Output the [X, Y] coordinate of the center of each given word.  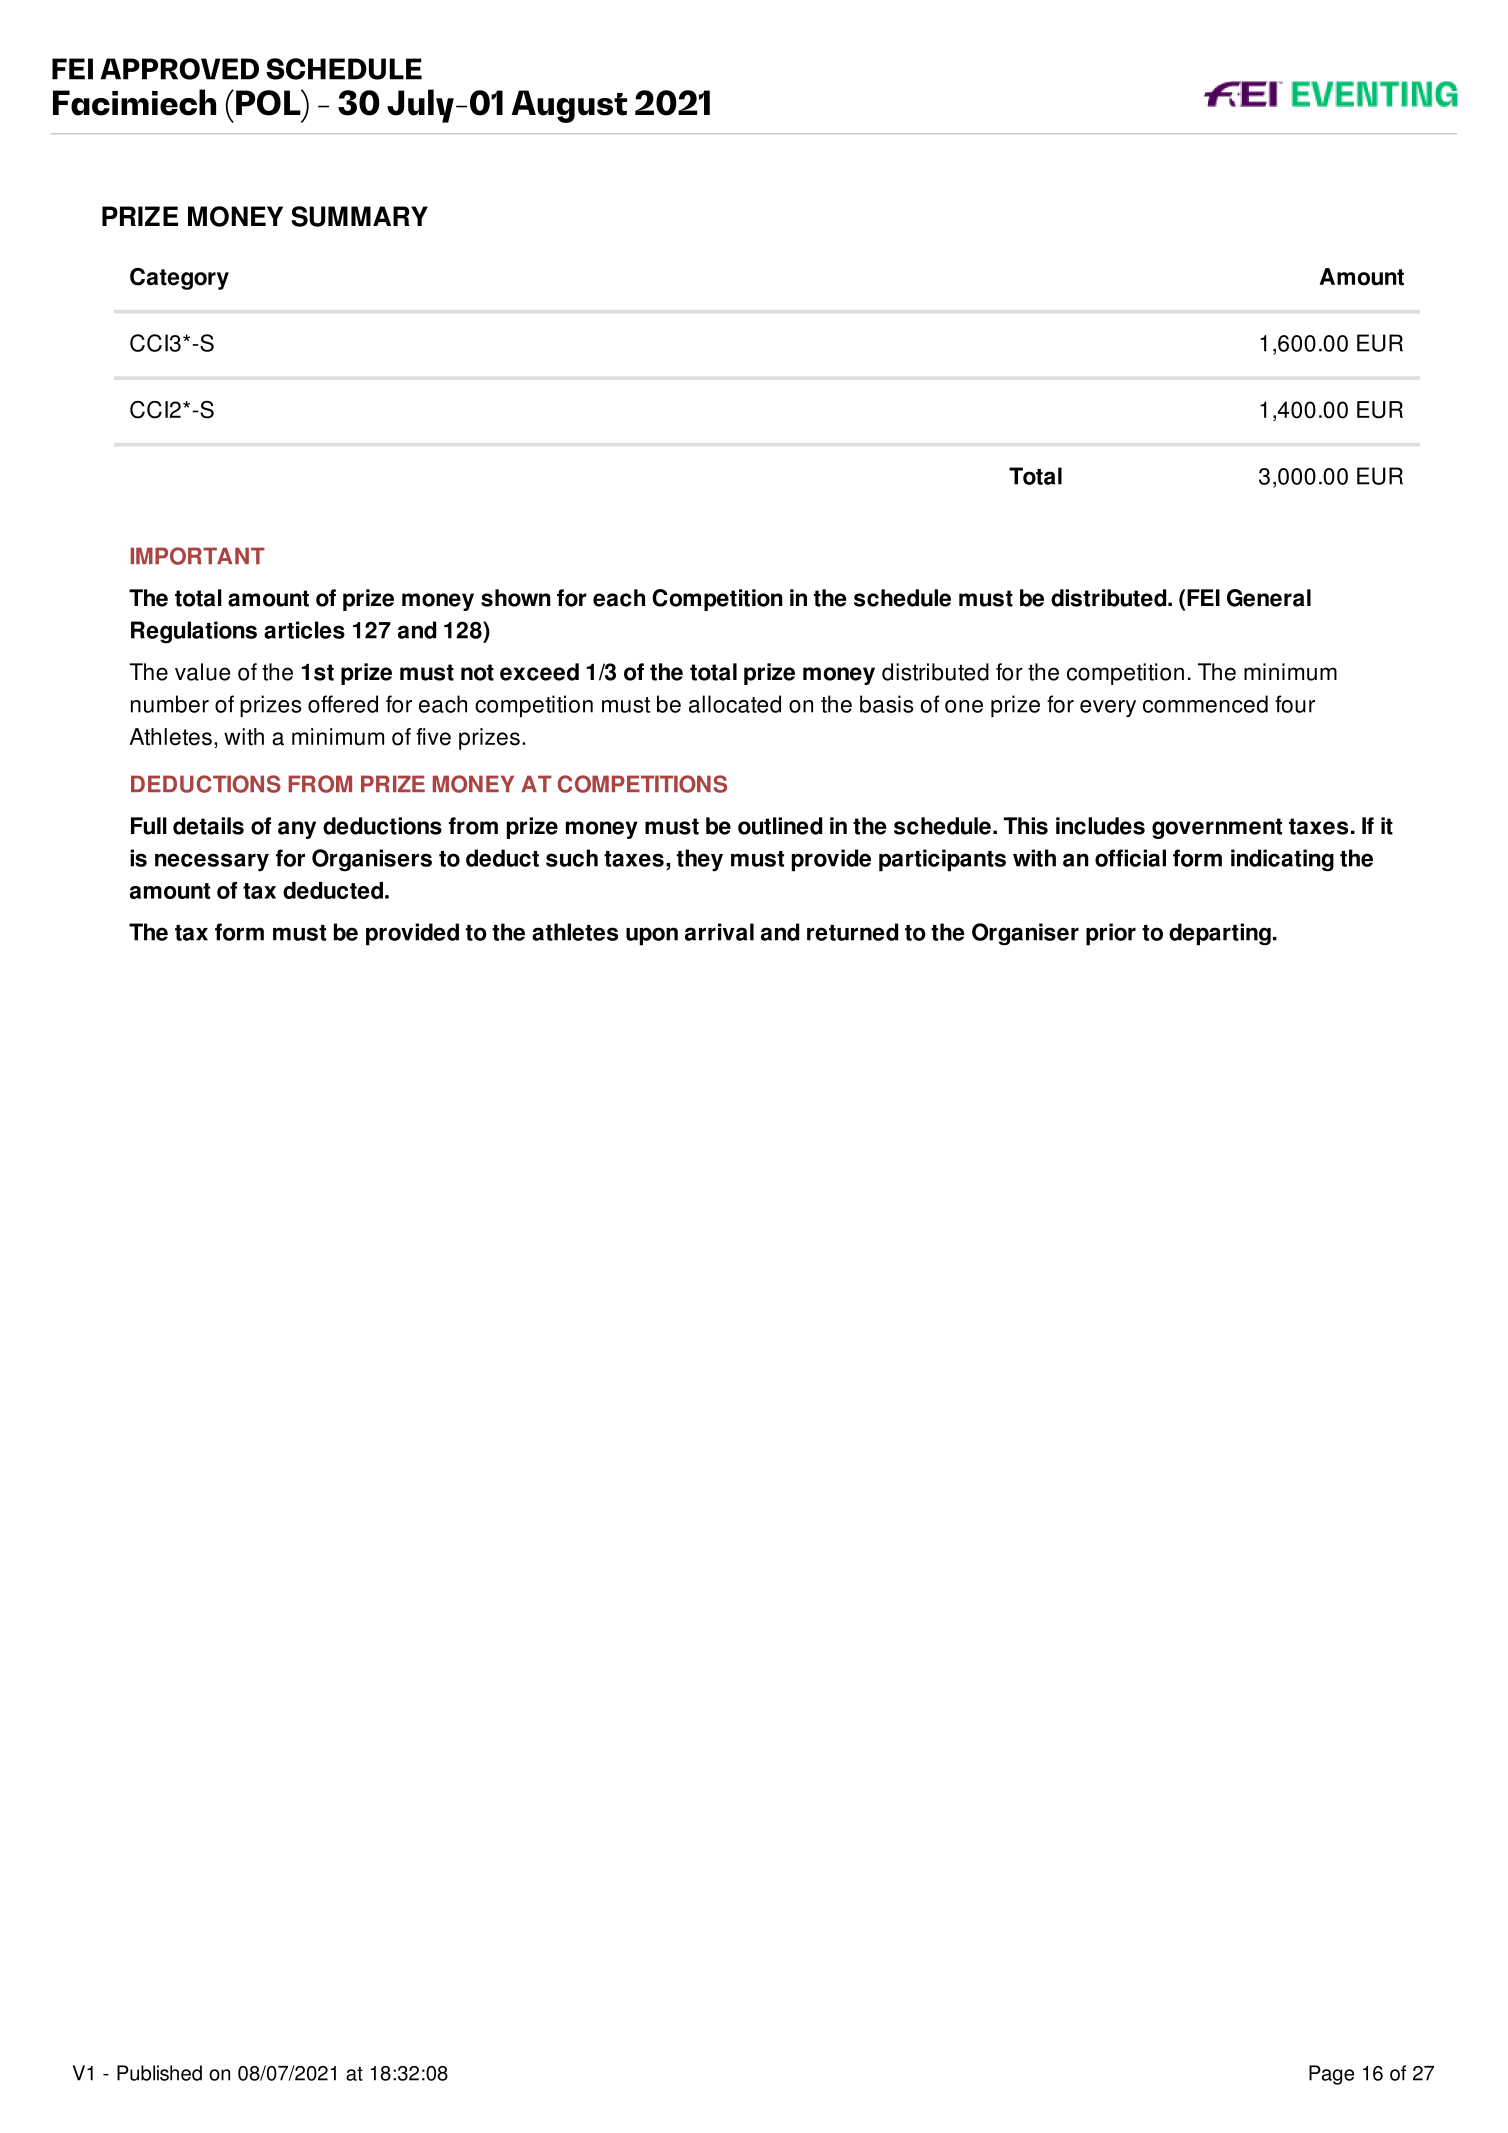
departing [1220, 934]
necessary [212, 862]
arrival [719, 932]
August [569, 106]
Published [159, 2073]
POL [269, 102]
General [1269, 598]
